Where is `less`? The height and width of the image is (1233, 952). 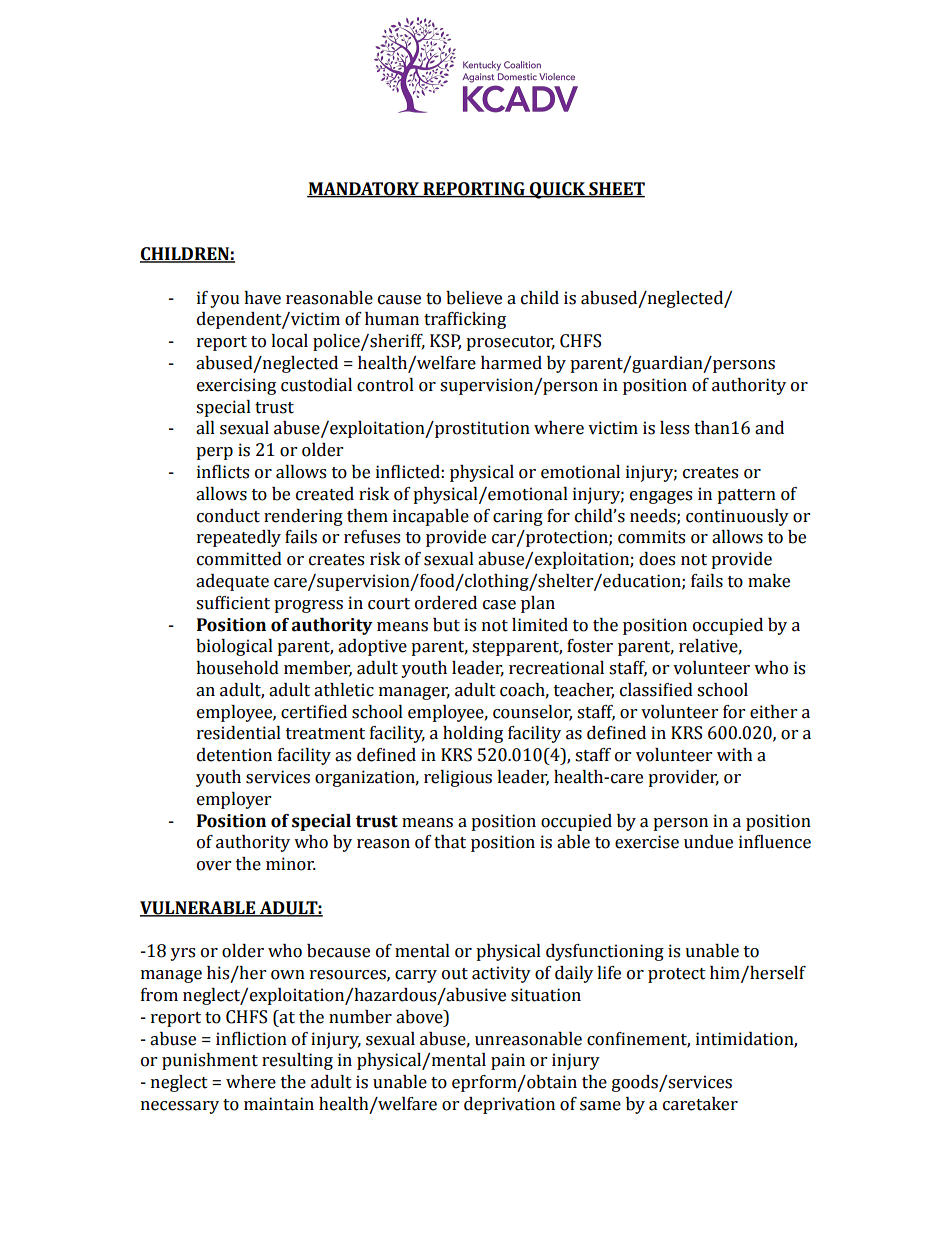 less is located at coordinates (674, 428).
